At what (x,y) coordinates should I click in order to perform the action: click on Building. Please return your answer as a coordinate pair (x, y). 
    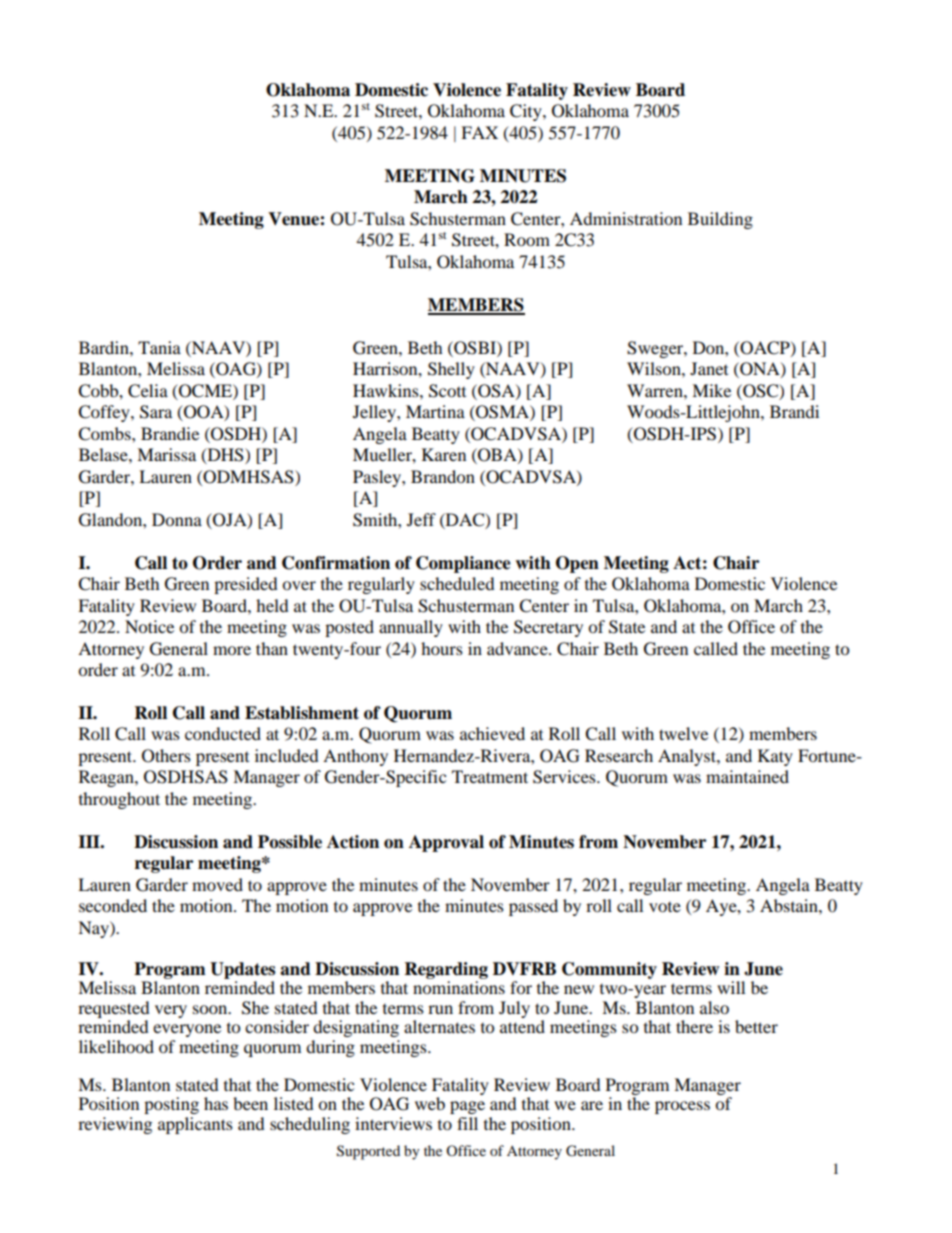
    Looking at the image, I should click on (720, 220).
